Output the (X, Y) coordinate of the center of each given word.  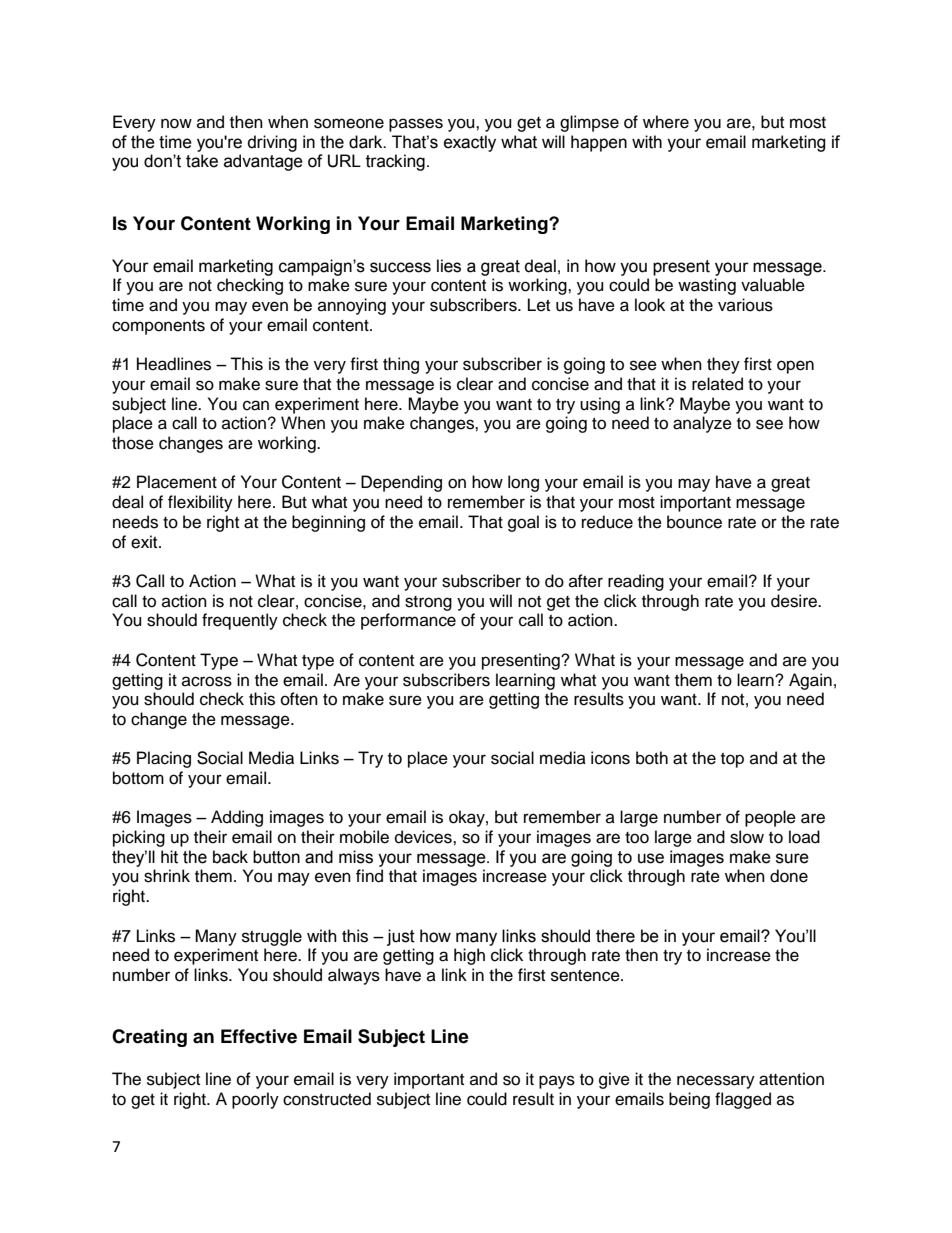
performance (408, 621)
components (158, 327)
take (202, 161)
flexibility (200, 503)
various (745, 305)
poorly (255, 1100)
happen (599, 143)
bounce (694, 522)
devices (424, 837)
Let (539, 305)
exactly (470, 143)
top (732, 760)
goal (523, 523)
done (789, 876)
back (230, 857)
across (207, 681)
